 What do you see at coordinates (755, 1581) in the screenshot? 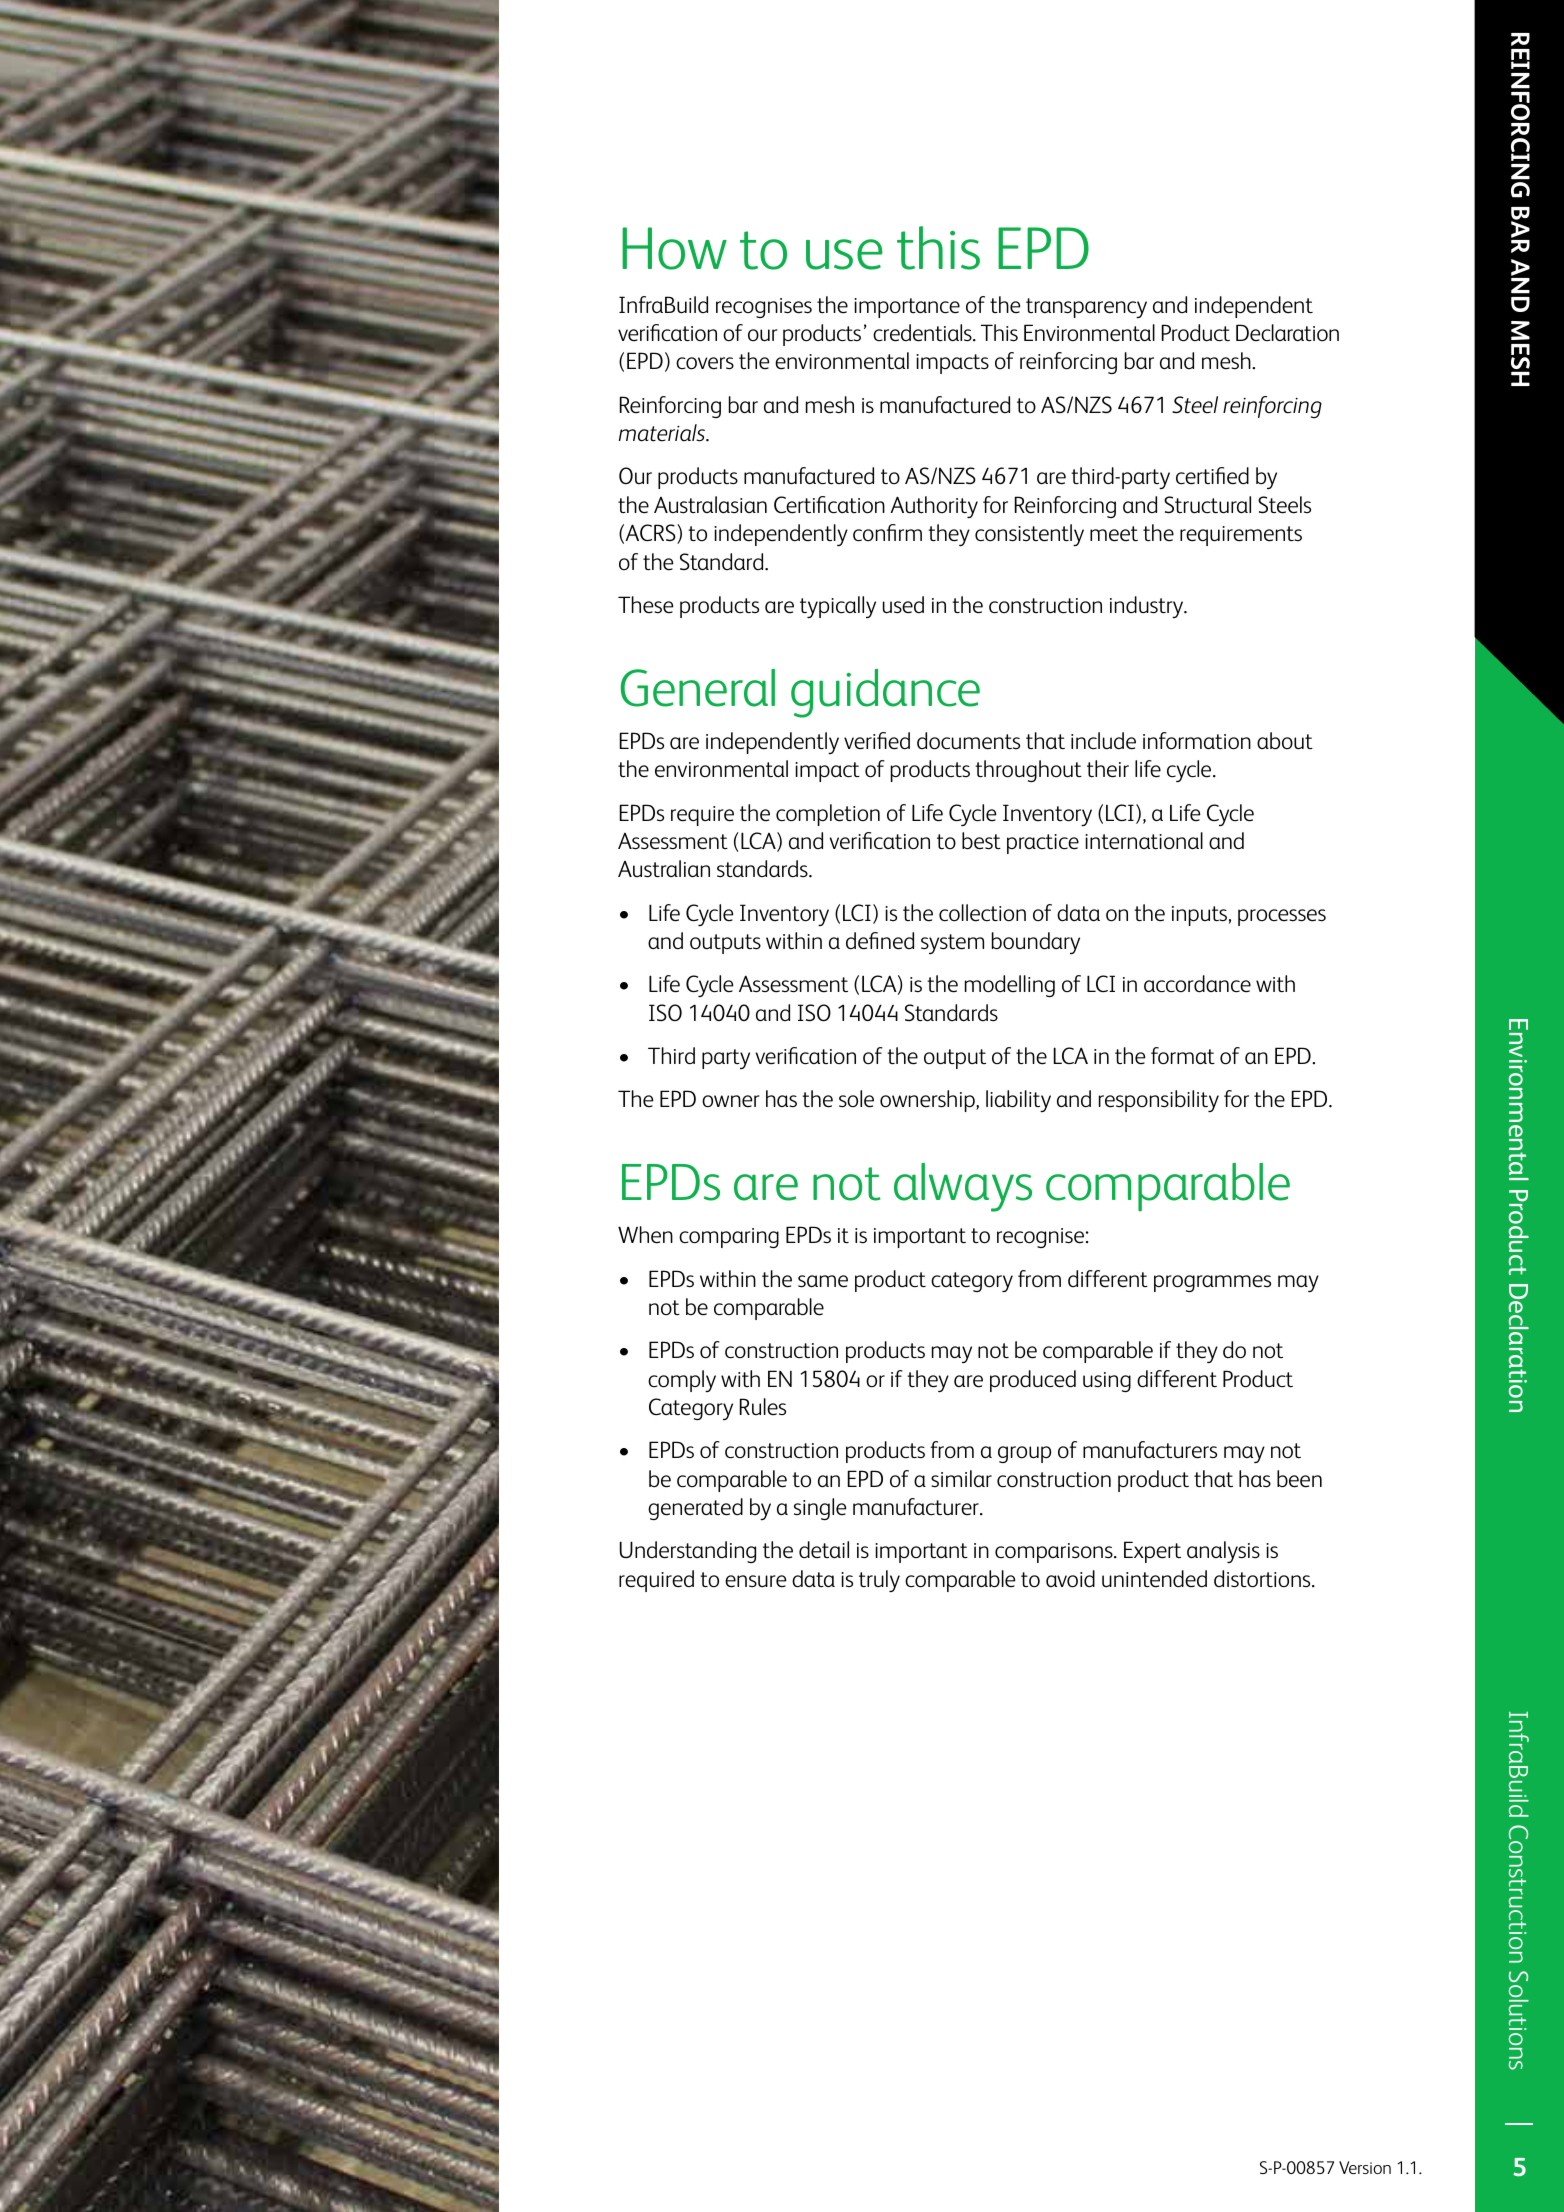
I see `ensure` at bounding box center [755, 1581].
